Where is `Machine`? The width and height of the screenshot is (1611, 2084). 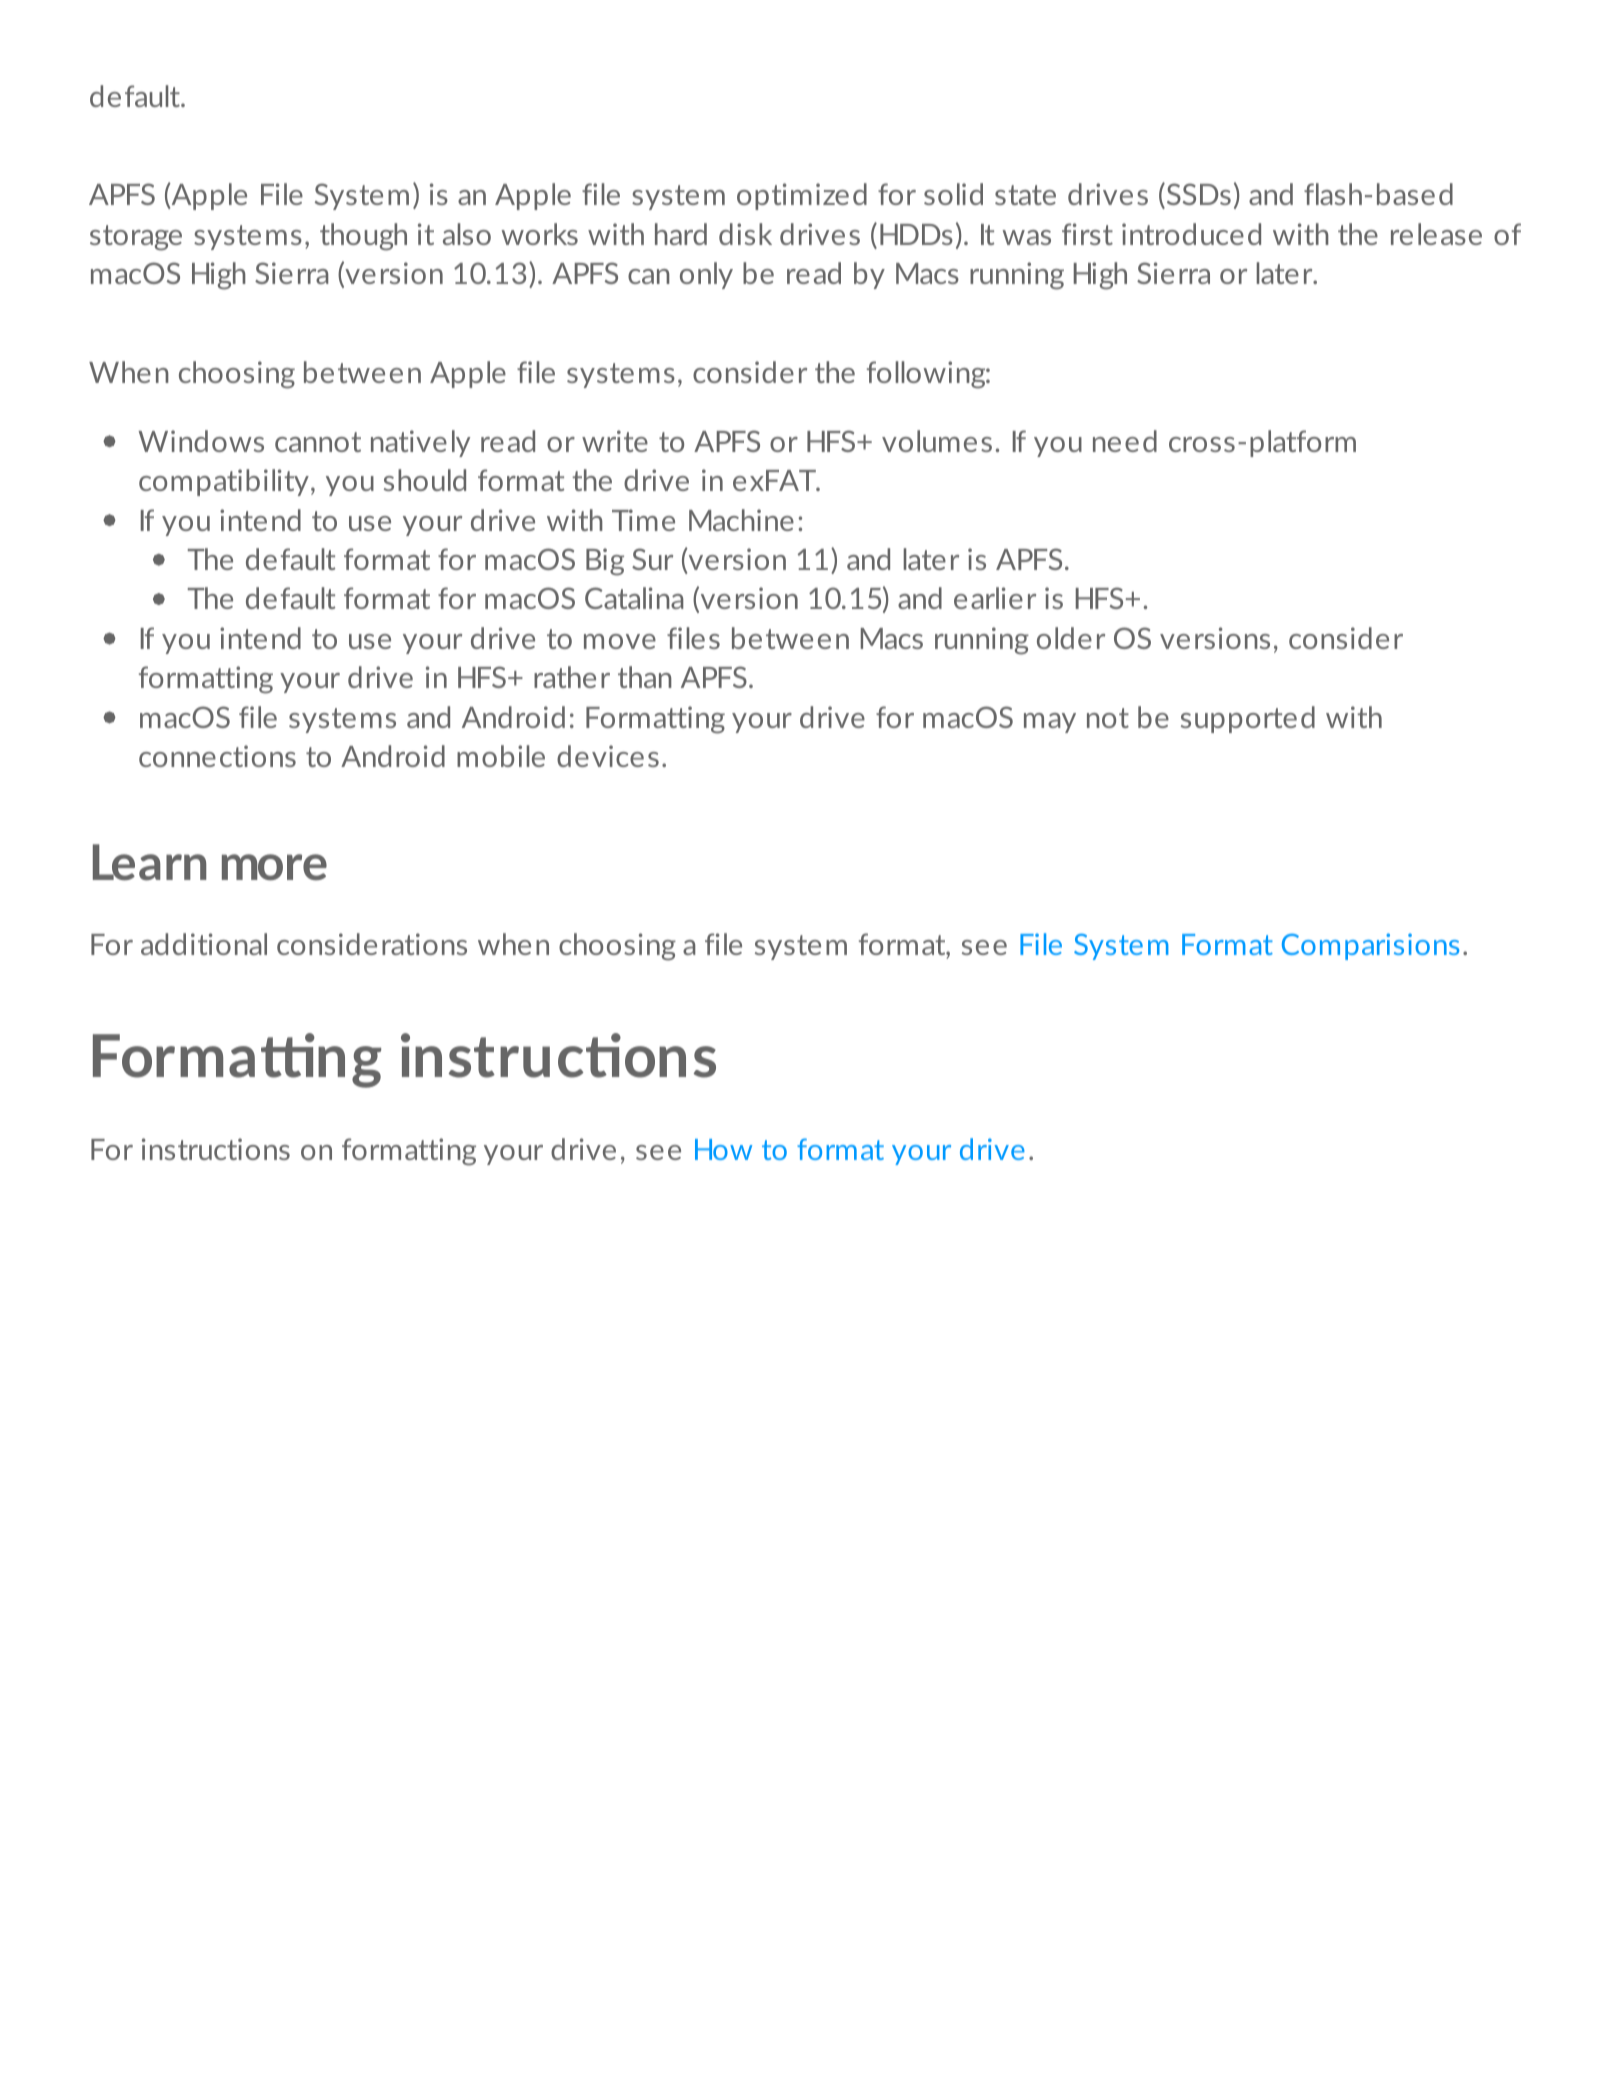
Machine is located at coordinates (741, 520).
